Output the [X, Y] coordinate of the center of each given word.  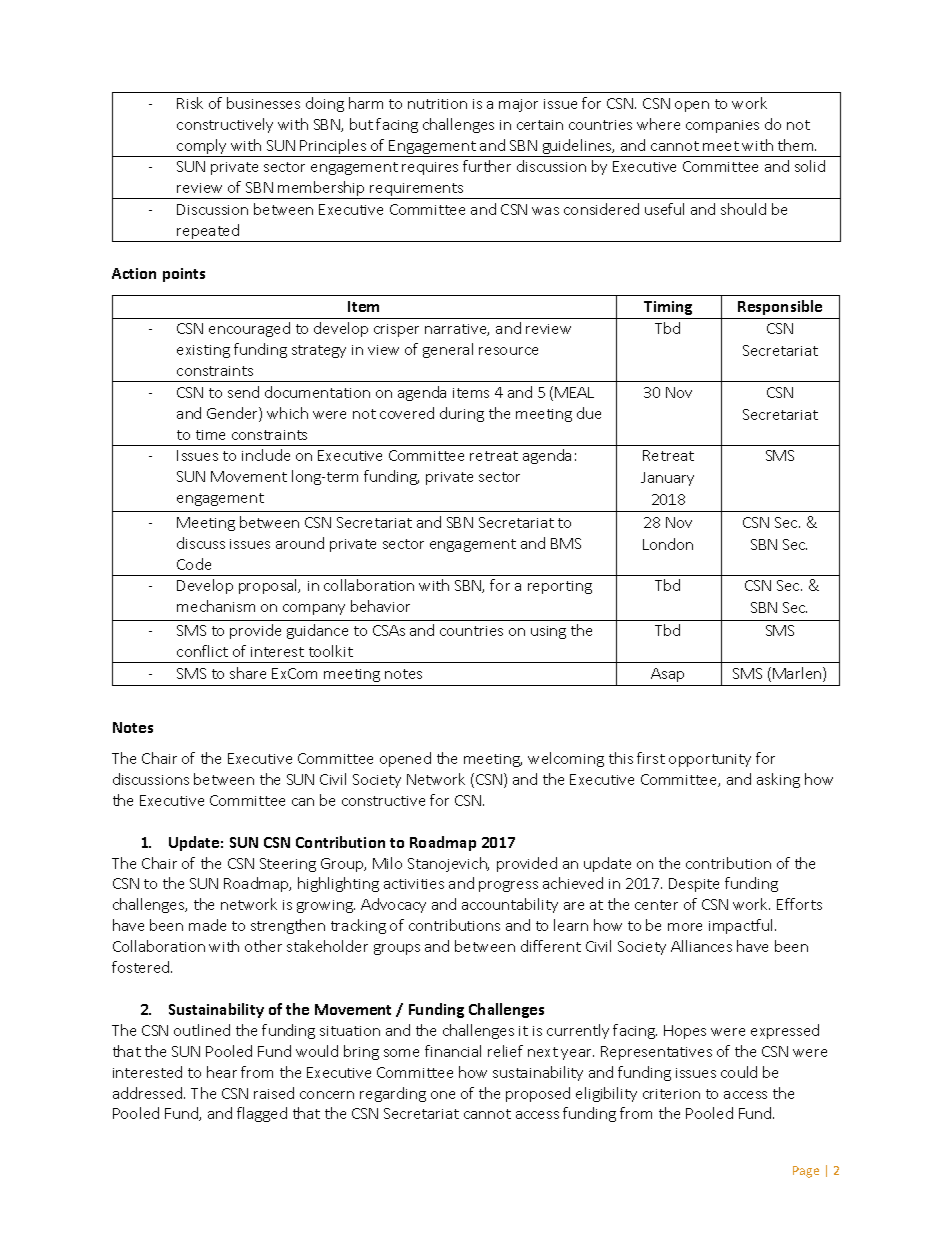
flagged [262, 1114]
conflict [202, 651]
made [207, 925]
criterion [671, 1094]
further [487, 166]
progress [508, 886]
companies [722, 126]
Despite [694, 885]
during [462, 414]
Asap [667, 675]
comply [202, 148]
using [548, 632]
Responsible [780, 307]
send [243, 392]
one [443, 1095]
